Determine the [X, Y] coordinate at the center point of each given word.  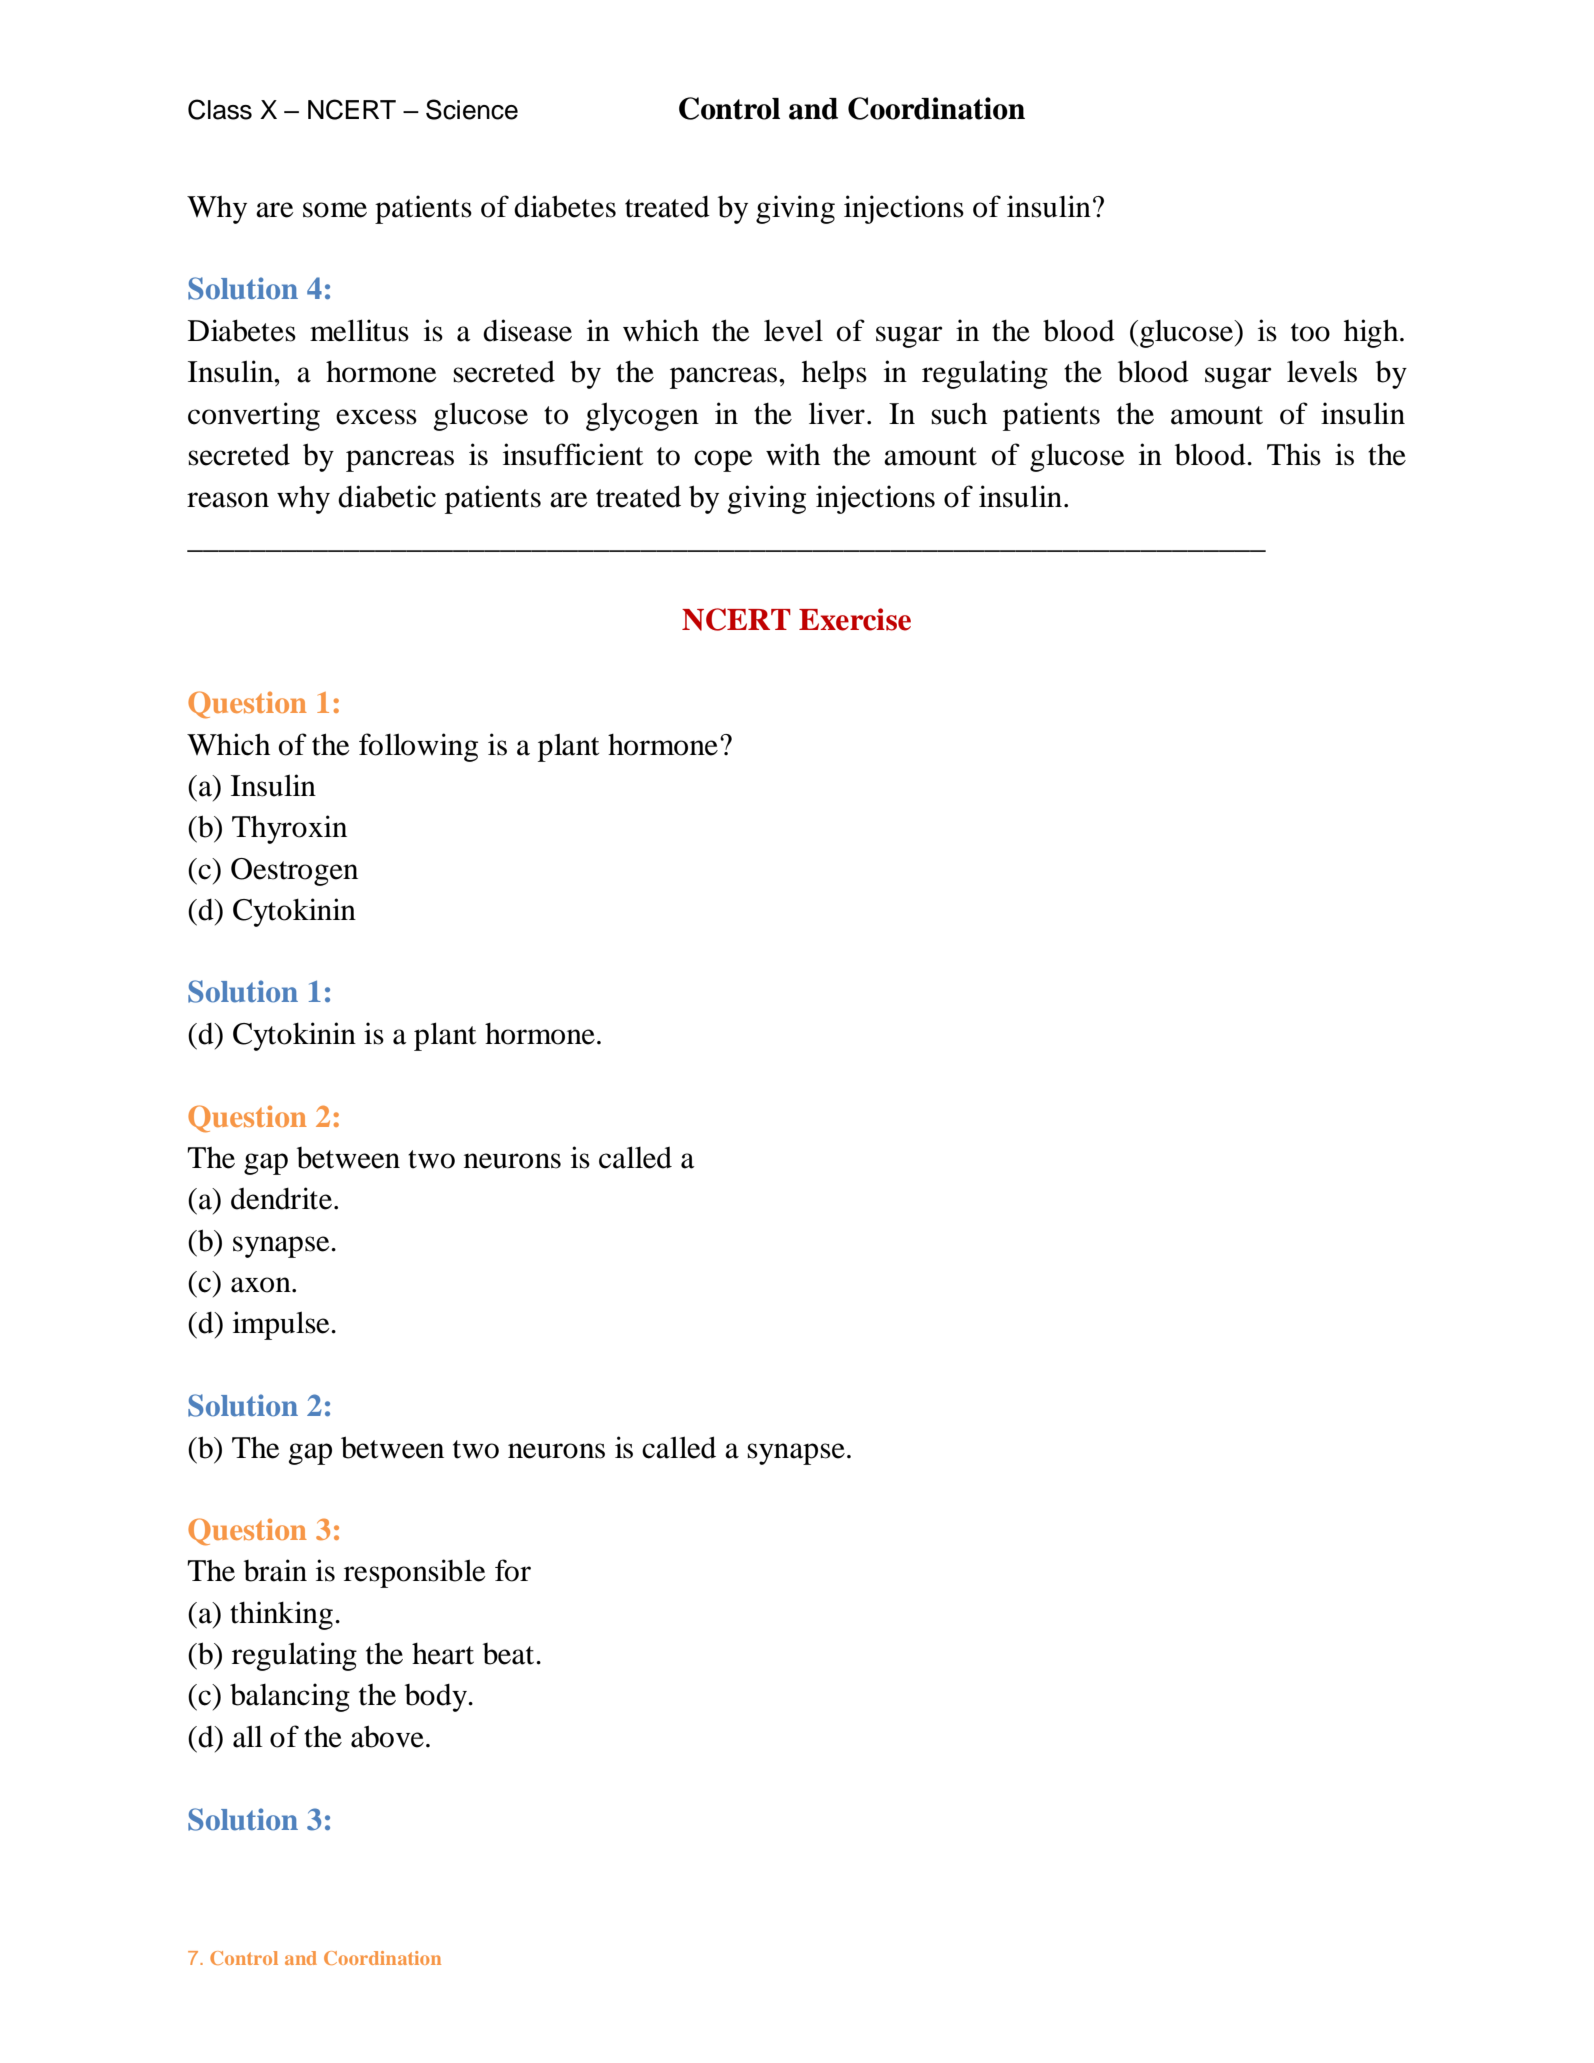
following [418, 747]
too [1310, 332]
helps [834, 375]
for [513, 1570]
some [335, 210]
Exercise [855, 619]
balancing [290, 1697]
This [1294, 454]
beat [510, 1654]
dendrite [281, 1198]
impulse [282, 1325]
